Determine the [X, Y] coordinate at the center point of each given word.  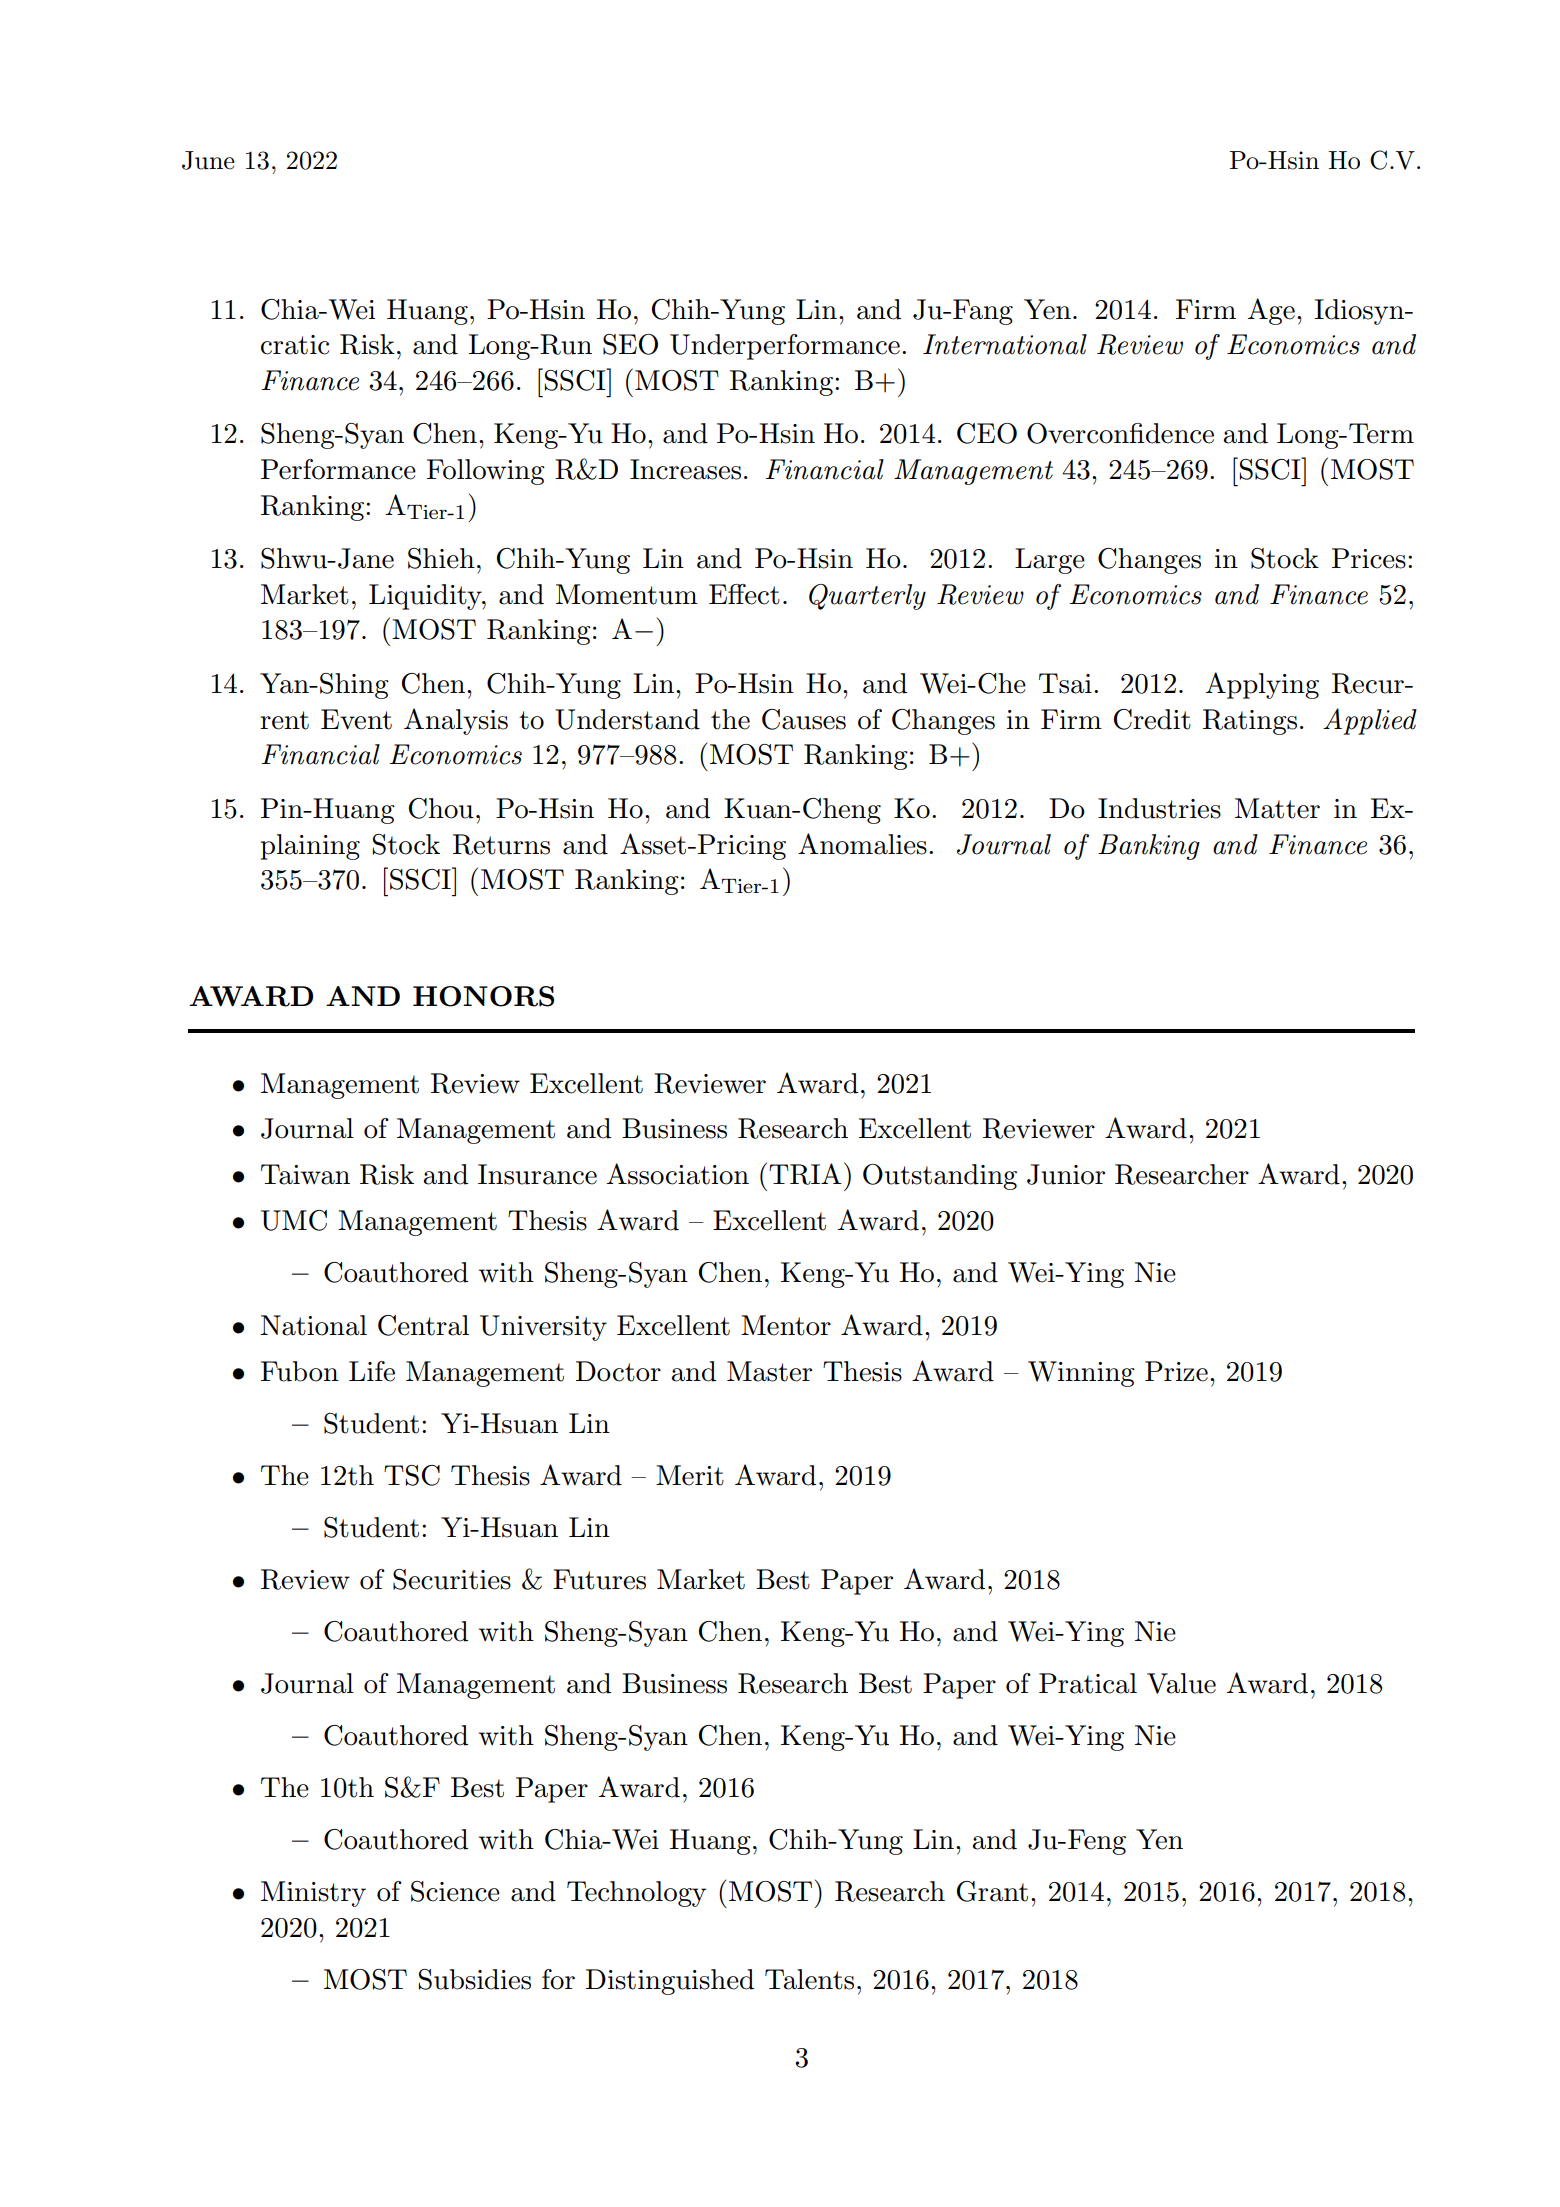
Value [1181, 1683]
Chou [441, 808]
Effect [744, 594]
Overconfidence [1120, 433]
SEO [630, 344]
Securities [452, 1579]
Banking [1149, 847]
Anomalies [862, 844]
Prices [1369, 558]
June [208, 160]
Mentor [786, 1325]
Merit [690, 1475]
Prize [1176, 1371]
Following [486, 472]
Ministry [313, 1894]
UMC [294, 1220]
